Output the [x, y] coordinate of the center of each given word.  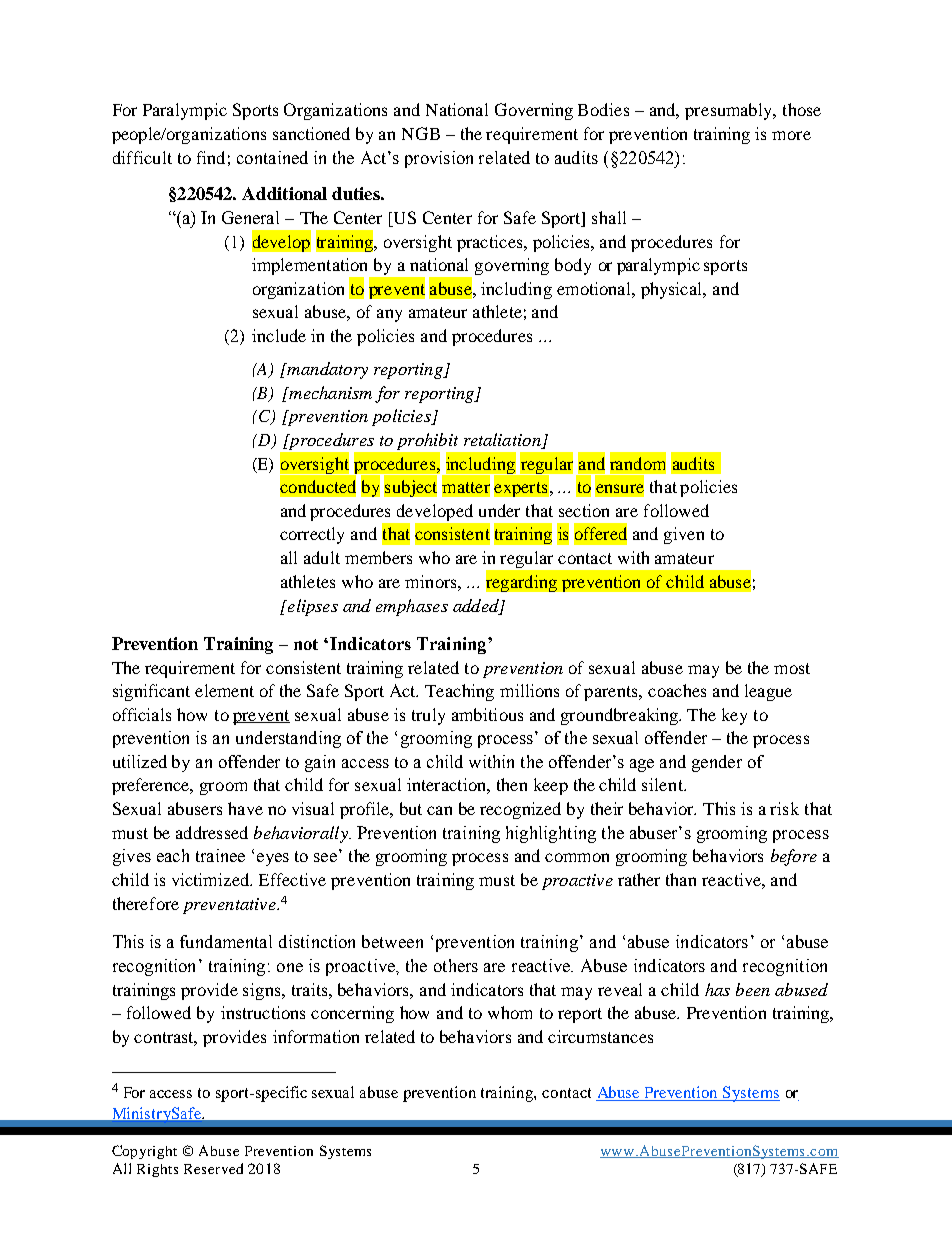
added [477, 606]
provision [439, 159]
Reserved [213, 1168]
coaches [677, 690]
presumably [730, 111]
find [211, 157]
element [224, 690]
